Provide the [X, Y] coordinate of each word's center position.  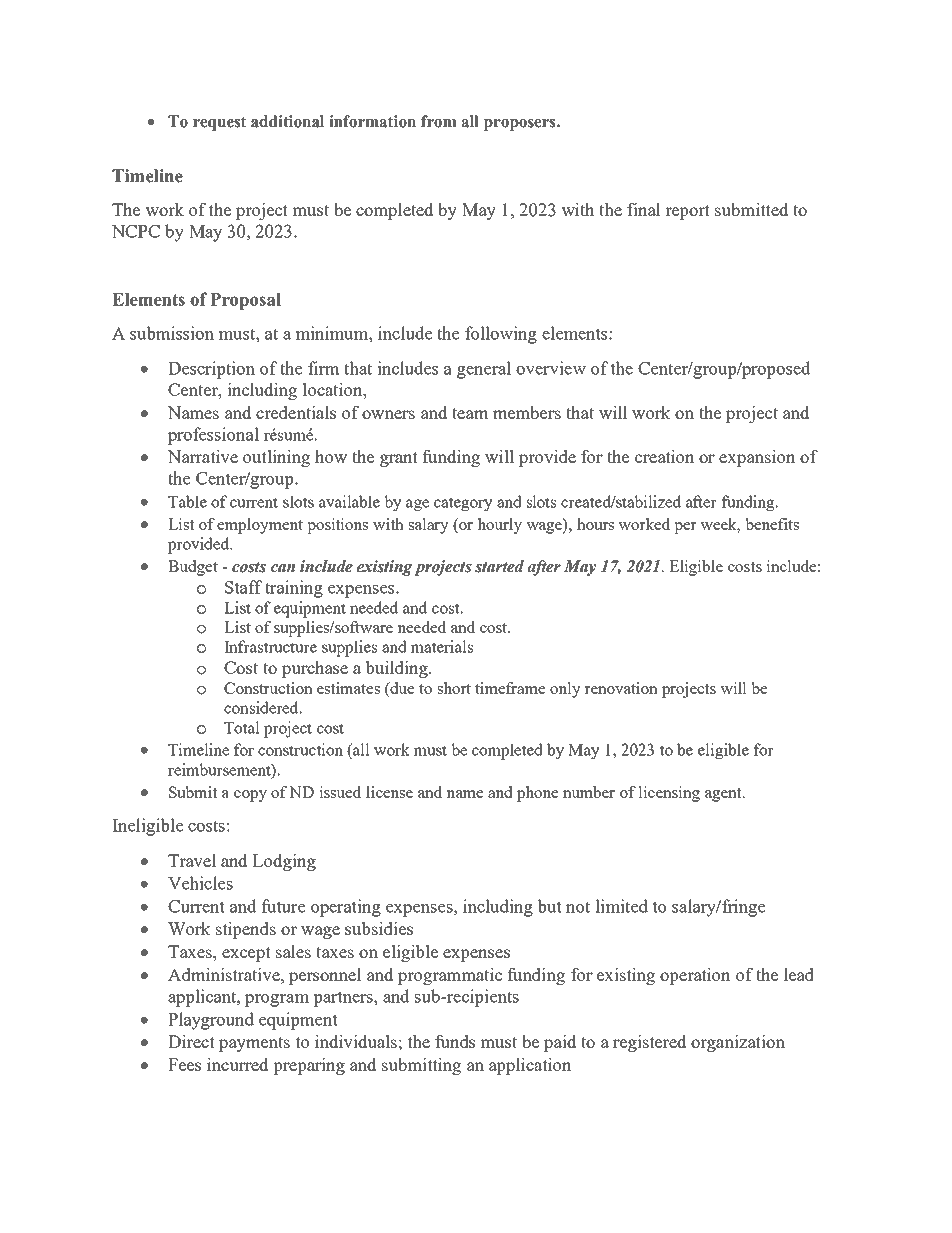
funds [455, 1041]
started [499, 566]
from [439, 121]
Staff [243, 587]
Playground [211, 1021]
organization [738, 1043]
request [219, 124]
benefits [772, 524]
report [687, 212]
